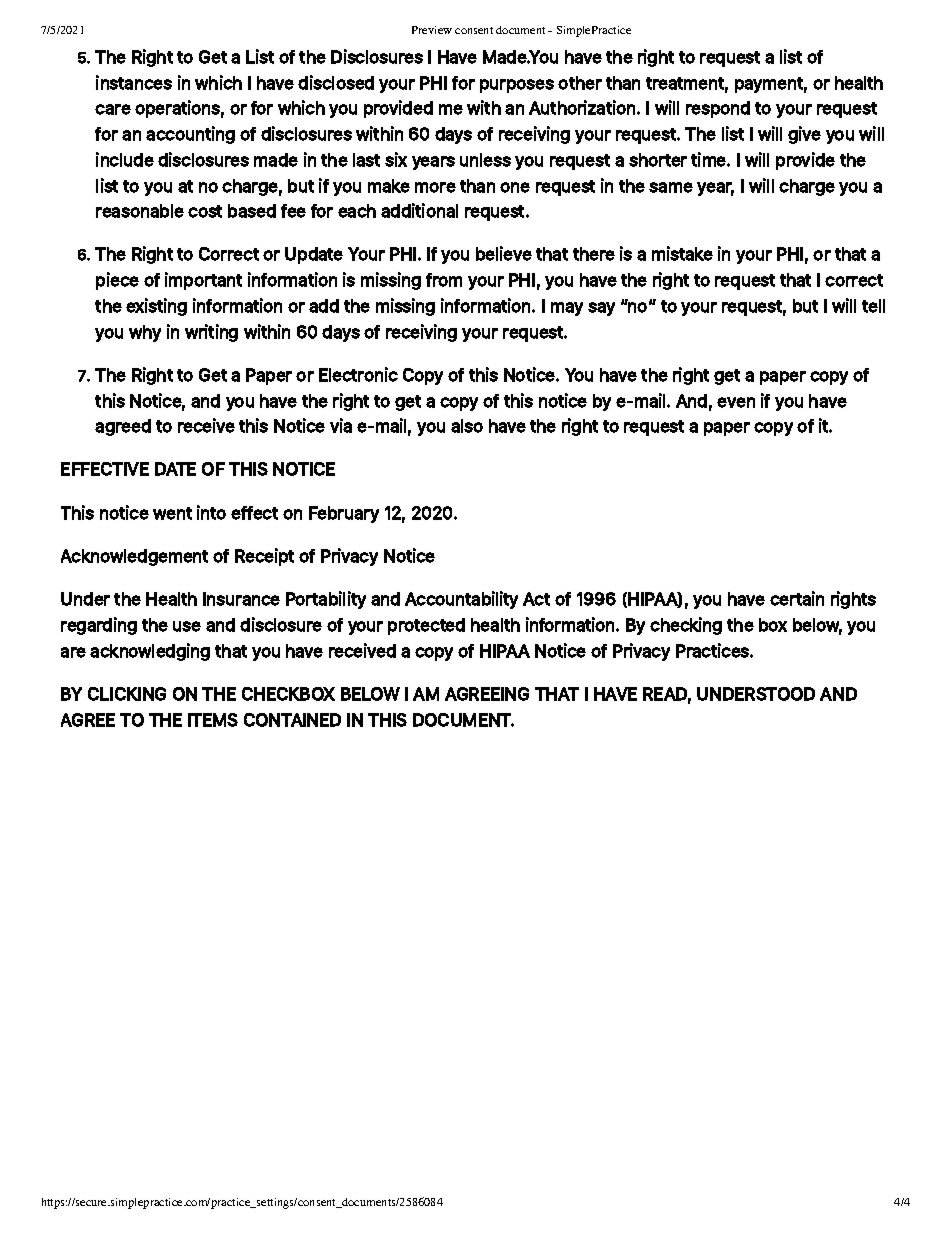  What do you see at coordinates (213, 720) in the screenshot?
I see `ITEMS` at bounding box center [213, 720].
